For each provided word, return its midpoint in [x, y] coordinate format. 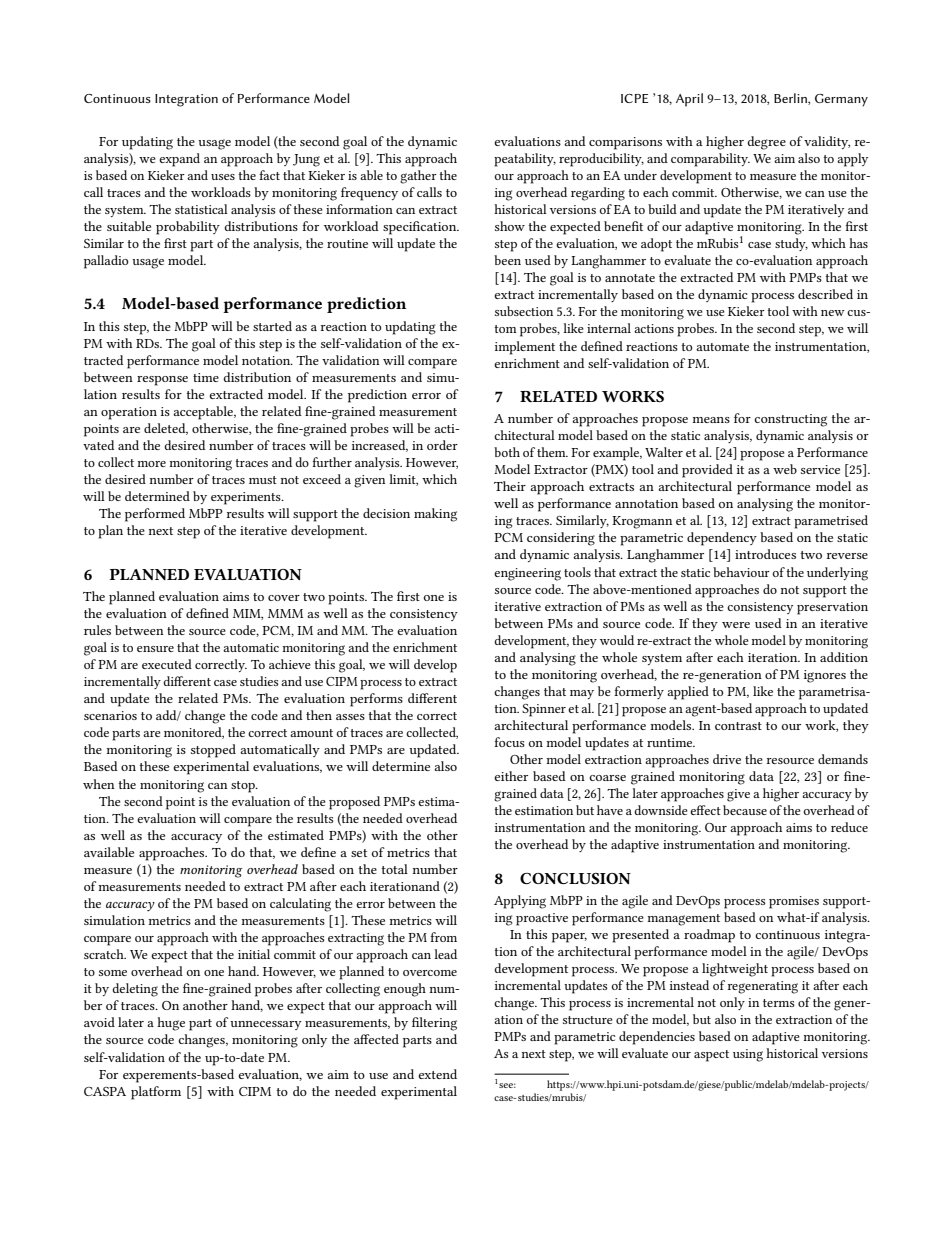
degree [766, 143]
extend [437, 1074]
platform [156, 1093]
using [748, 1055]
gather [418, 177]
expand [179, 160]
